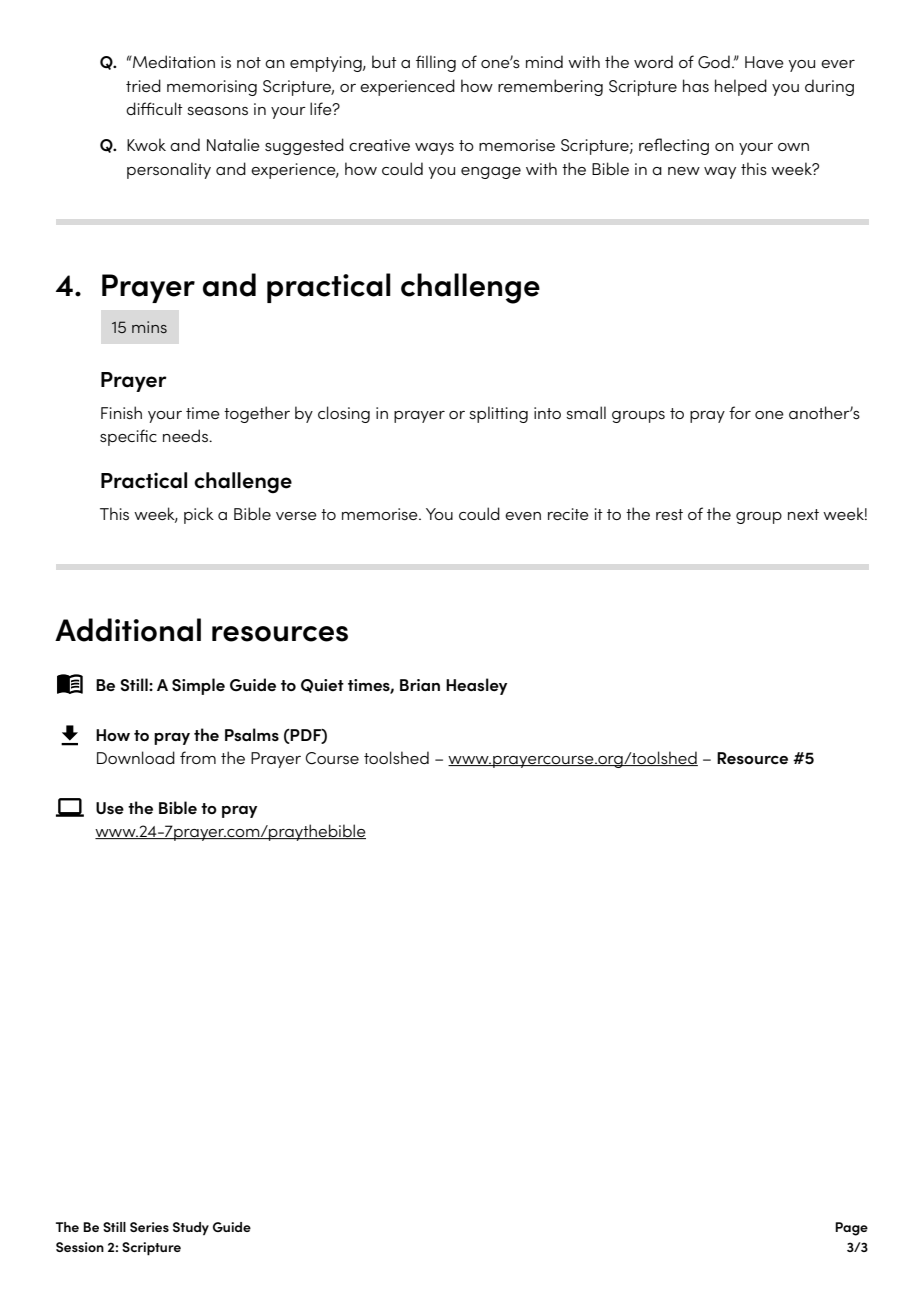 This screenshot has width=924, height=1308. Describe the element at coordinates (252, 734) in the screenshot. I see `Psalms` at that location.
